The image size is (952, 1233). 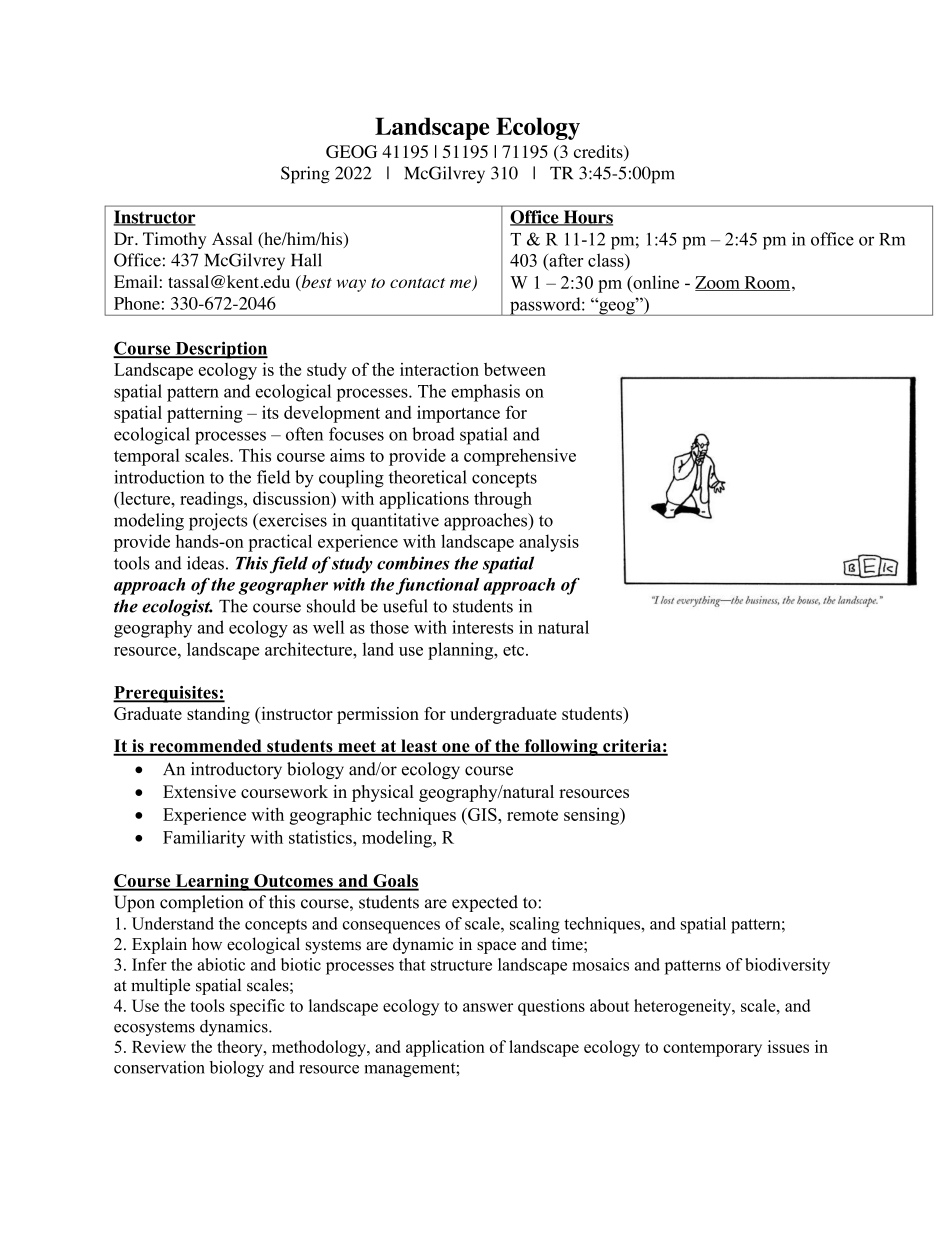 What do you see at coordinates (220, 350) in the screenshot?
I see `Description` at bounding box center [220, 350].
